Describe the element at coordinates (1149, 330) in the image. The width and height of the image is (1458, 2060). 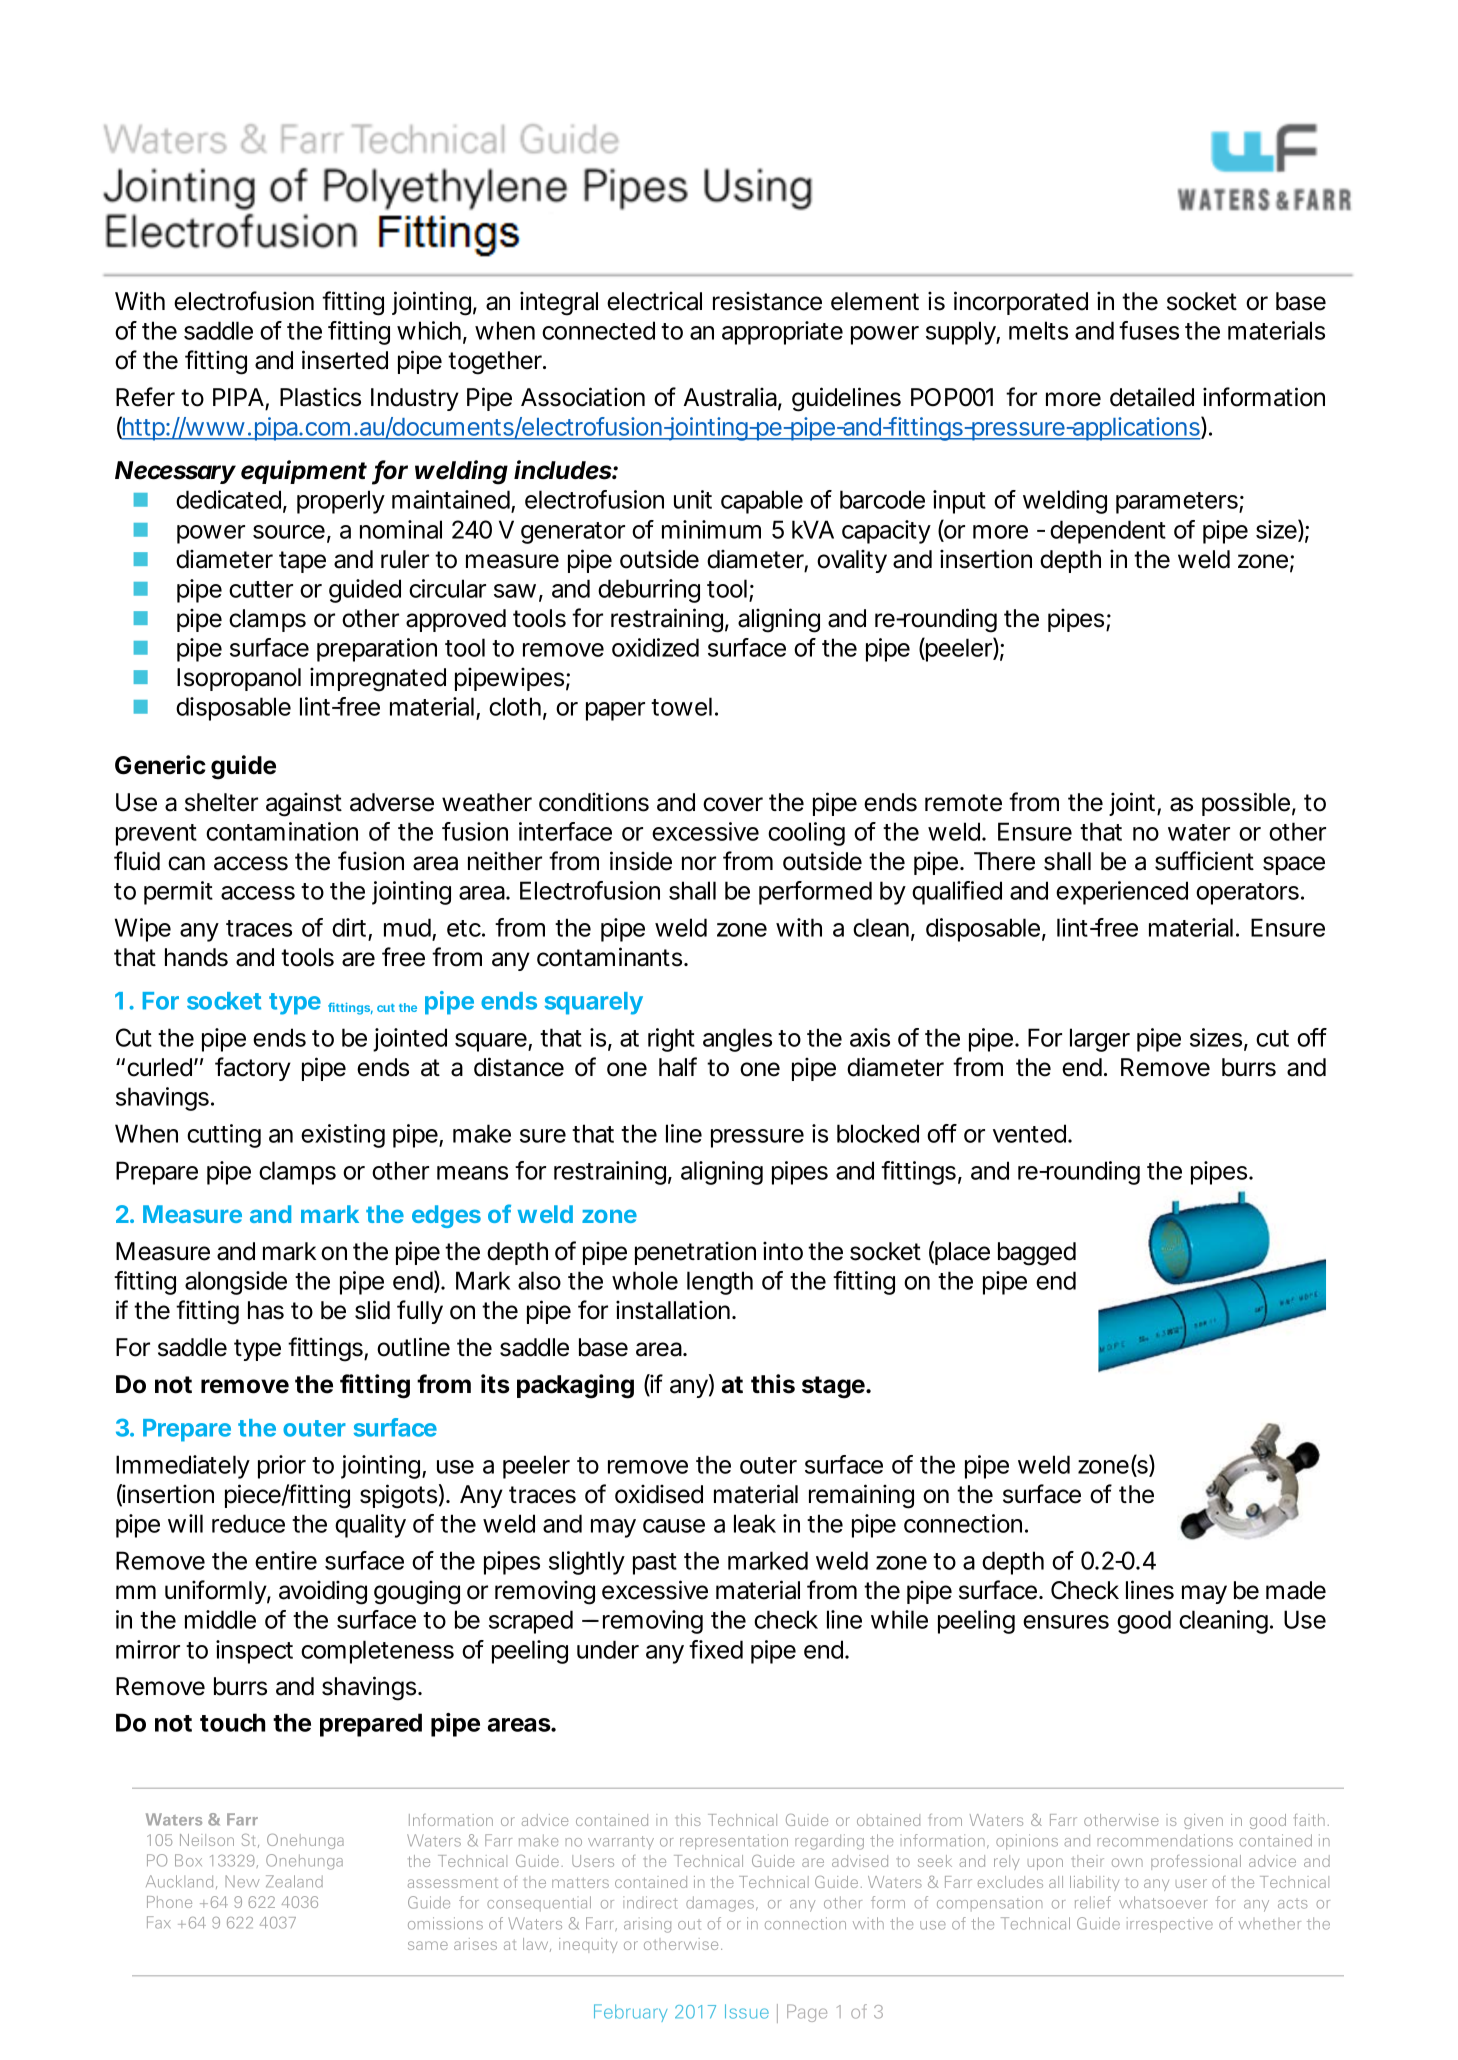
I see `fuses` at that location.
